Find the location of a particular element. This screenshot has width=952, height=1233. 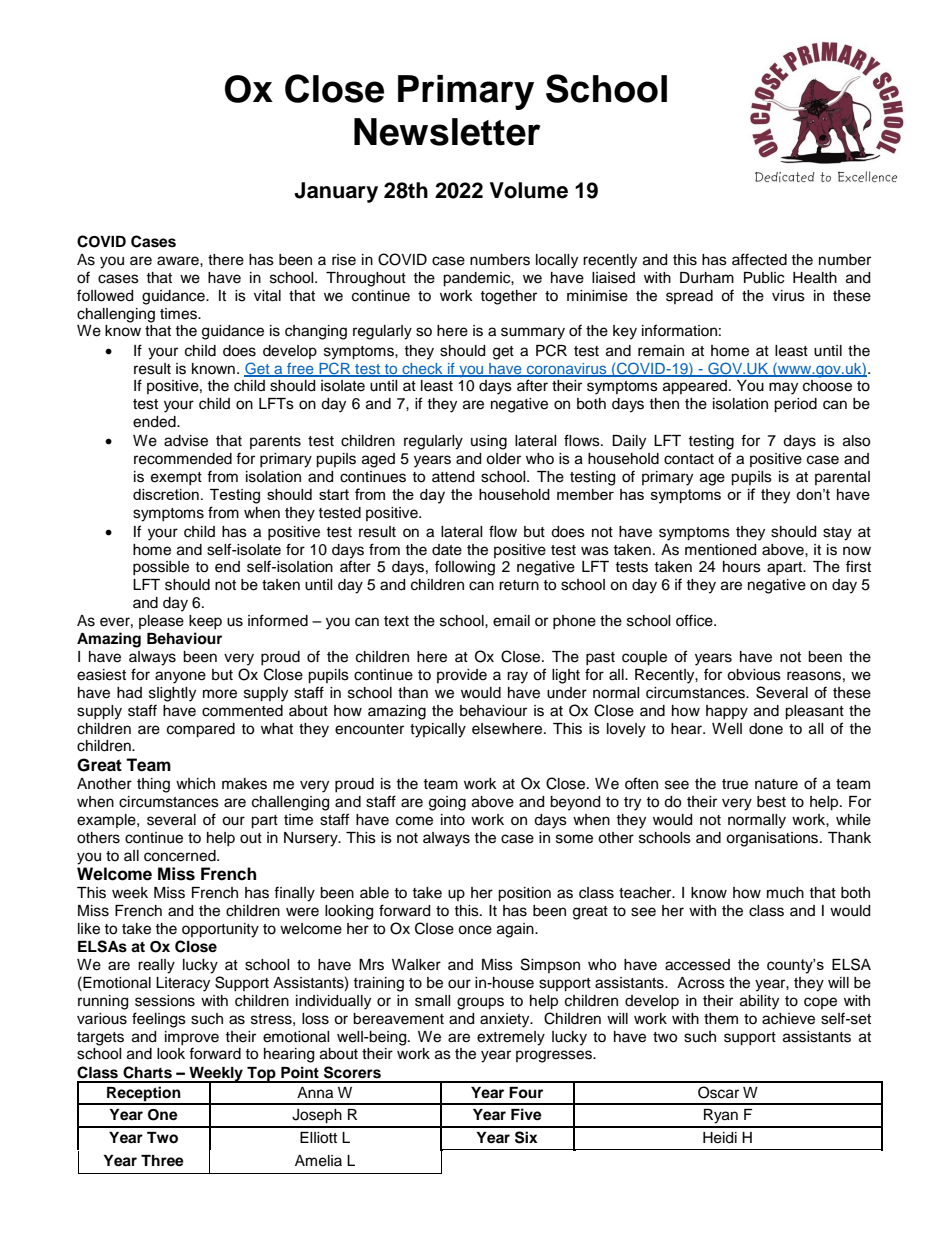

period is located at coordinates (795, 405).
